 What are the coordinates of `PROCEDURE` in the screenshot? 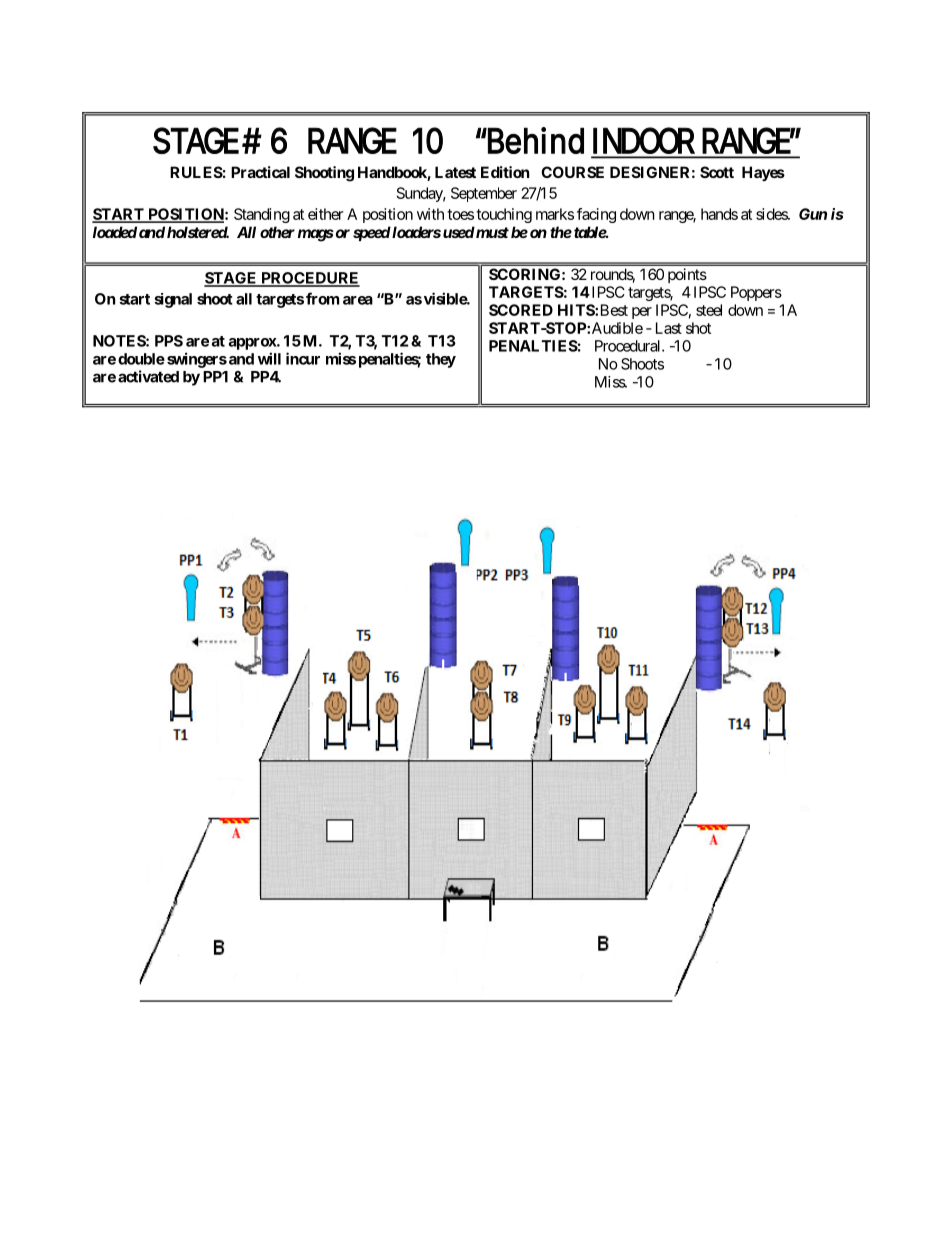 It's located at (309, 279).
